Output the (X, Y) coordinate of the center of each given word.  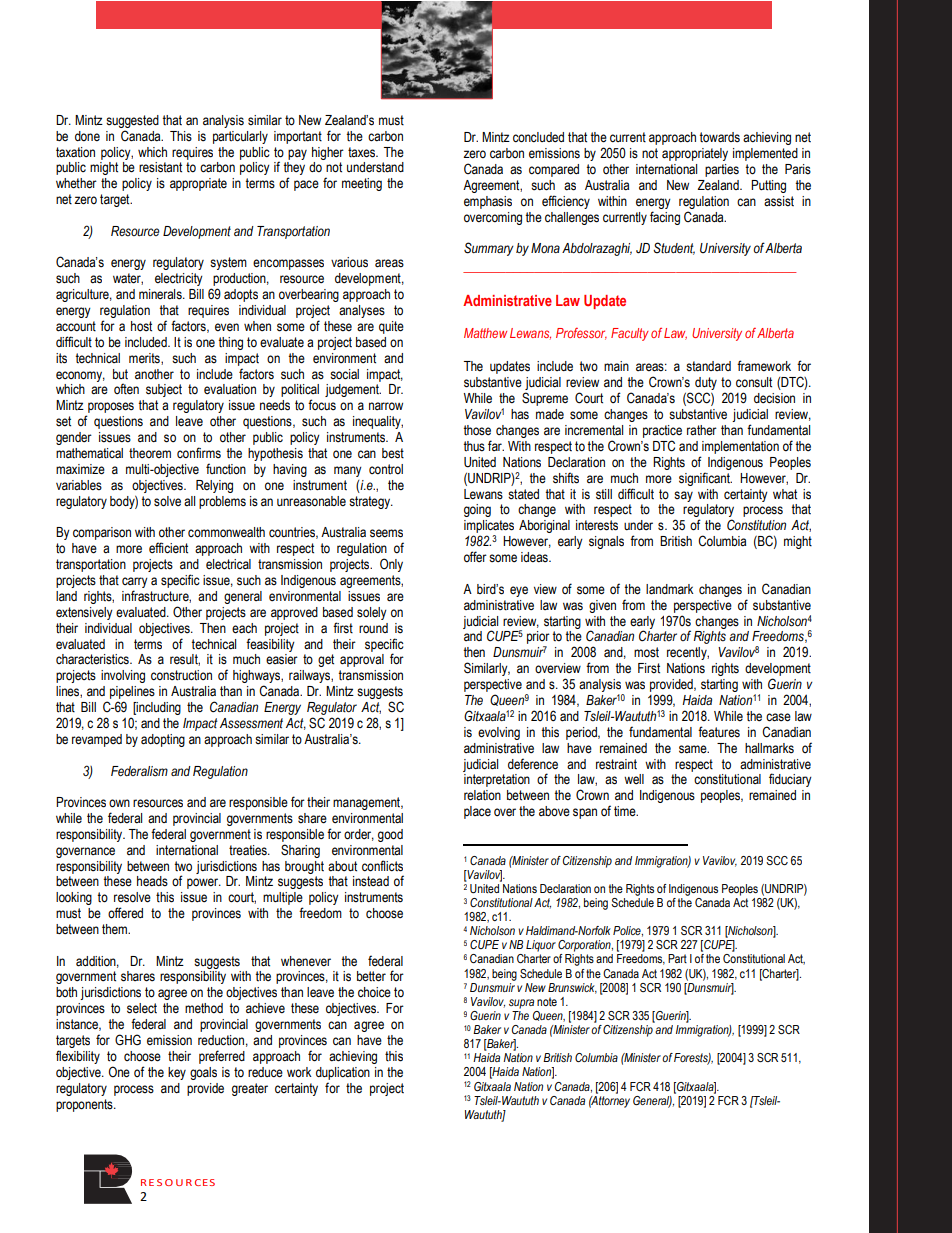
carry (135, 584)
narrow (386, 406)
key (177, 1073)
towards (719, 137)
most (646, 652)
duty (706, 385)
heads (152, 881)
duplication (343, 1073)
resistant (160, 167)
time (626, 811)
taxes (363, 152)
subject (164, 390)
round (373, 628)
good (390, 835)
